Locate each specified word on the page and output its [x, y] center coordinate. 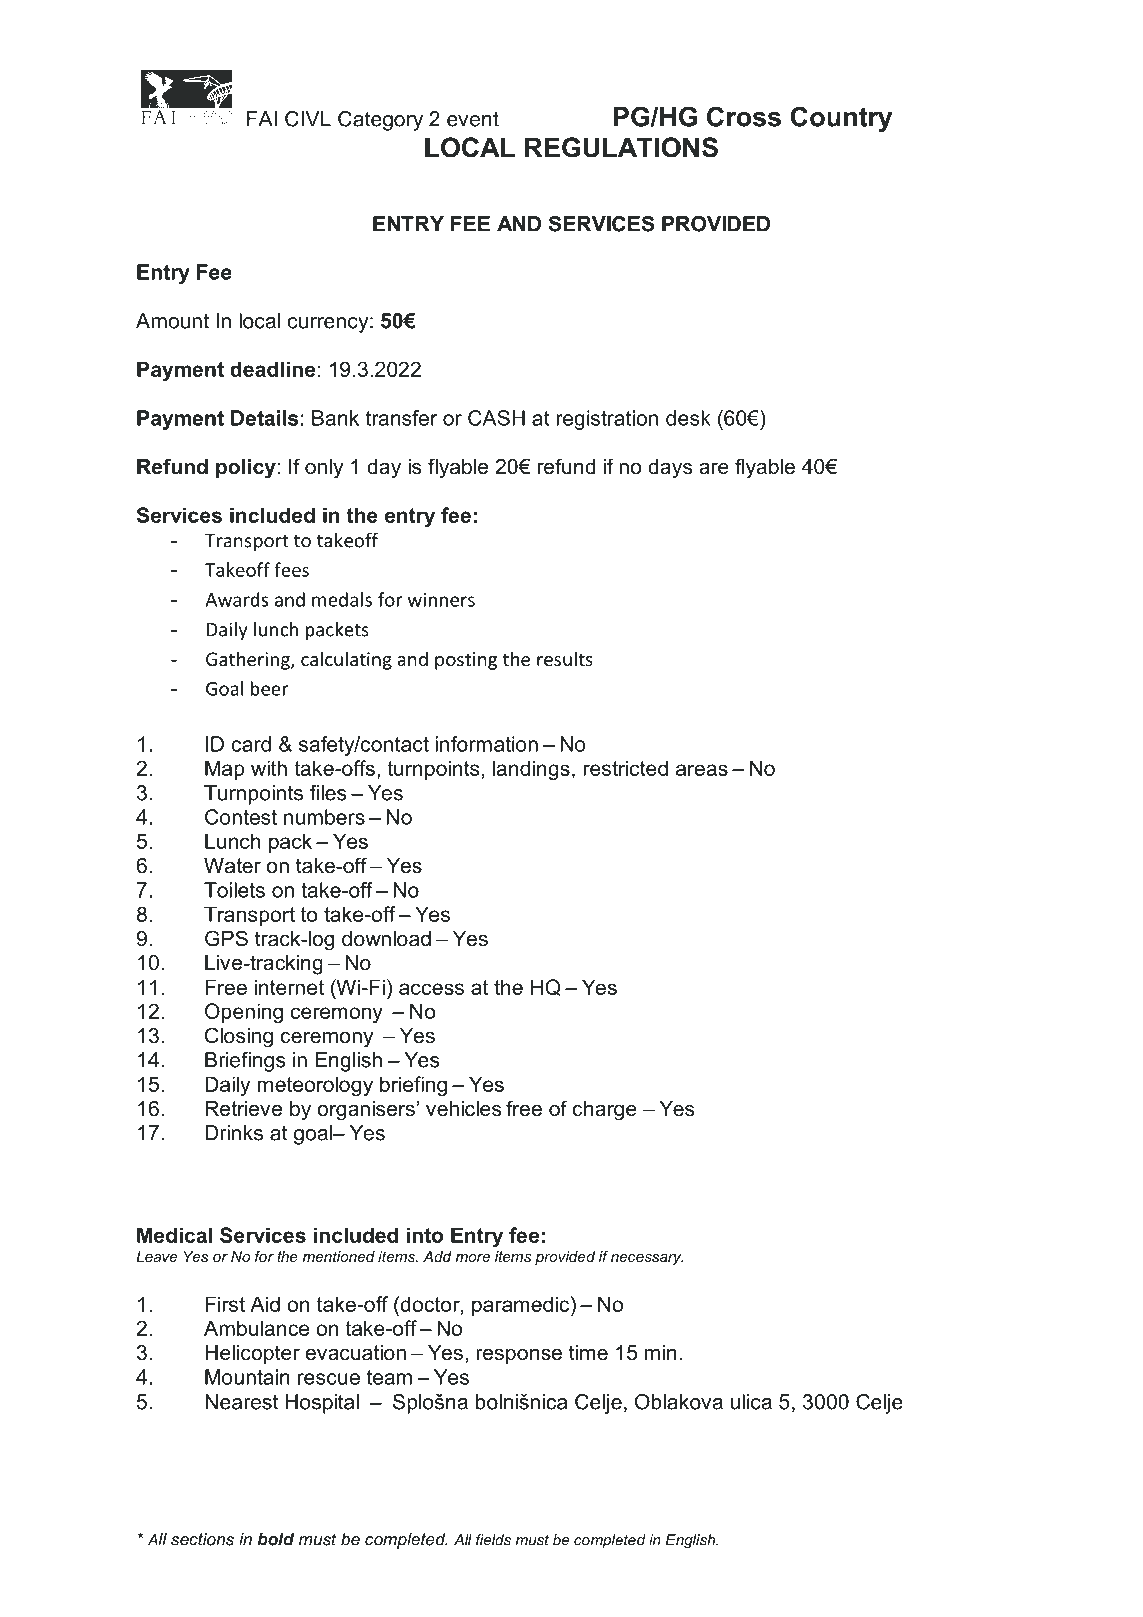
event [473, 119]
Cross [744, 116]
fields [493, 1540]
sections [202, 1539]
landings [531, 770]
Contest [241, 817]
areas [702, 770]
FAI [262, 119]
